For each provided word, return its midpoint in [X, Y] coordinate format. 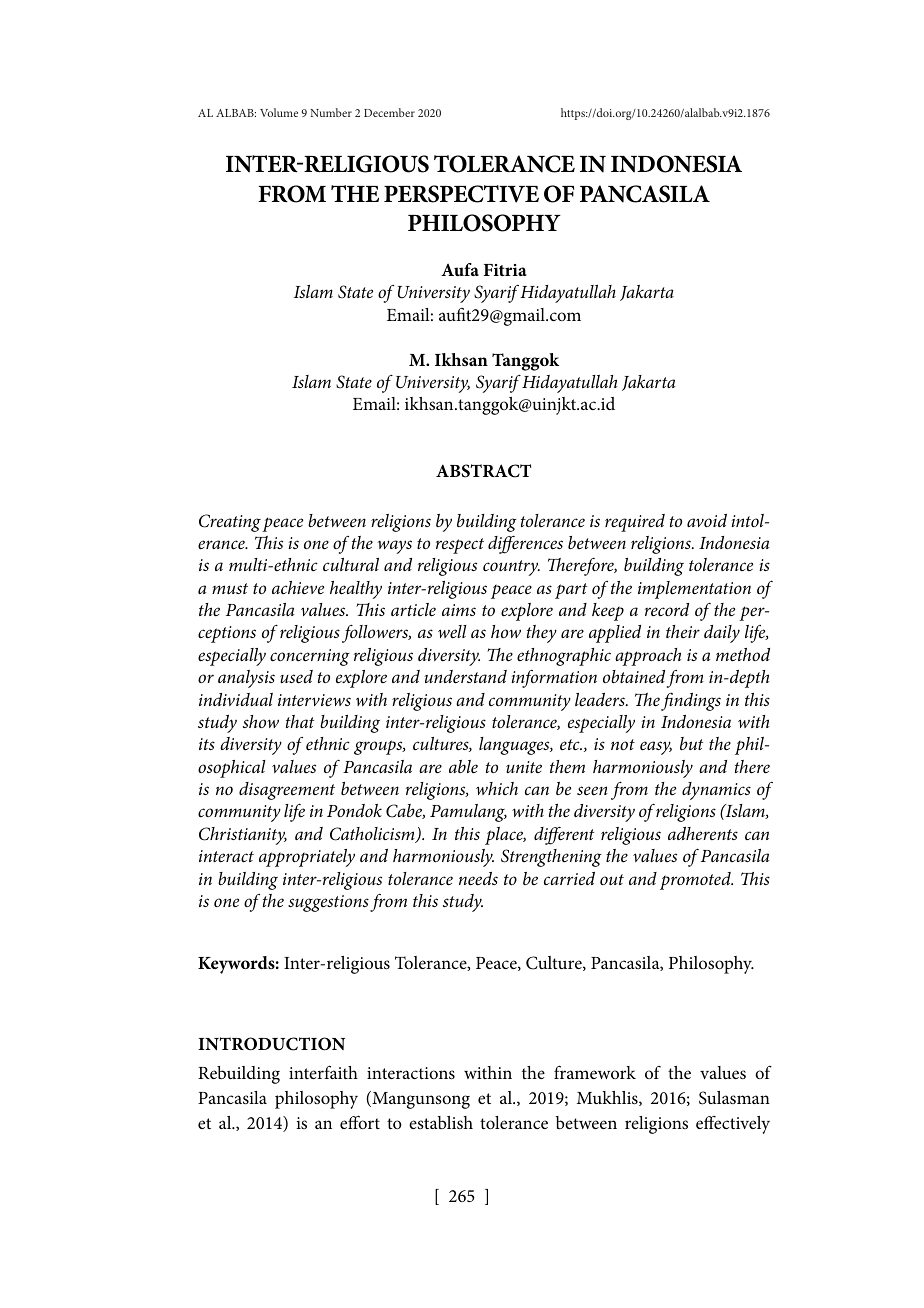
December [389, 112]
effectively [733, 1125]
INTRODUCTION [271, 1044]
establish [441, 1123]
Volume [279, 112]
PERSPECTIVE [461, 194]
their [683, 631]
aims [459, 610]
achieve [298, 587]
